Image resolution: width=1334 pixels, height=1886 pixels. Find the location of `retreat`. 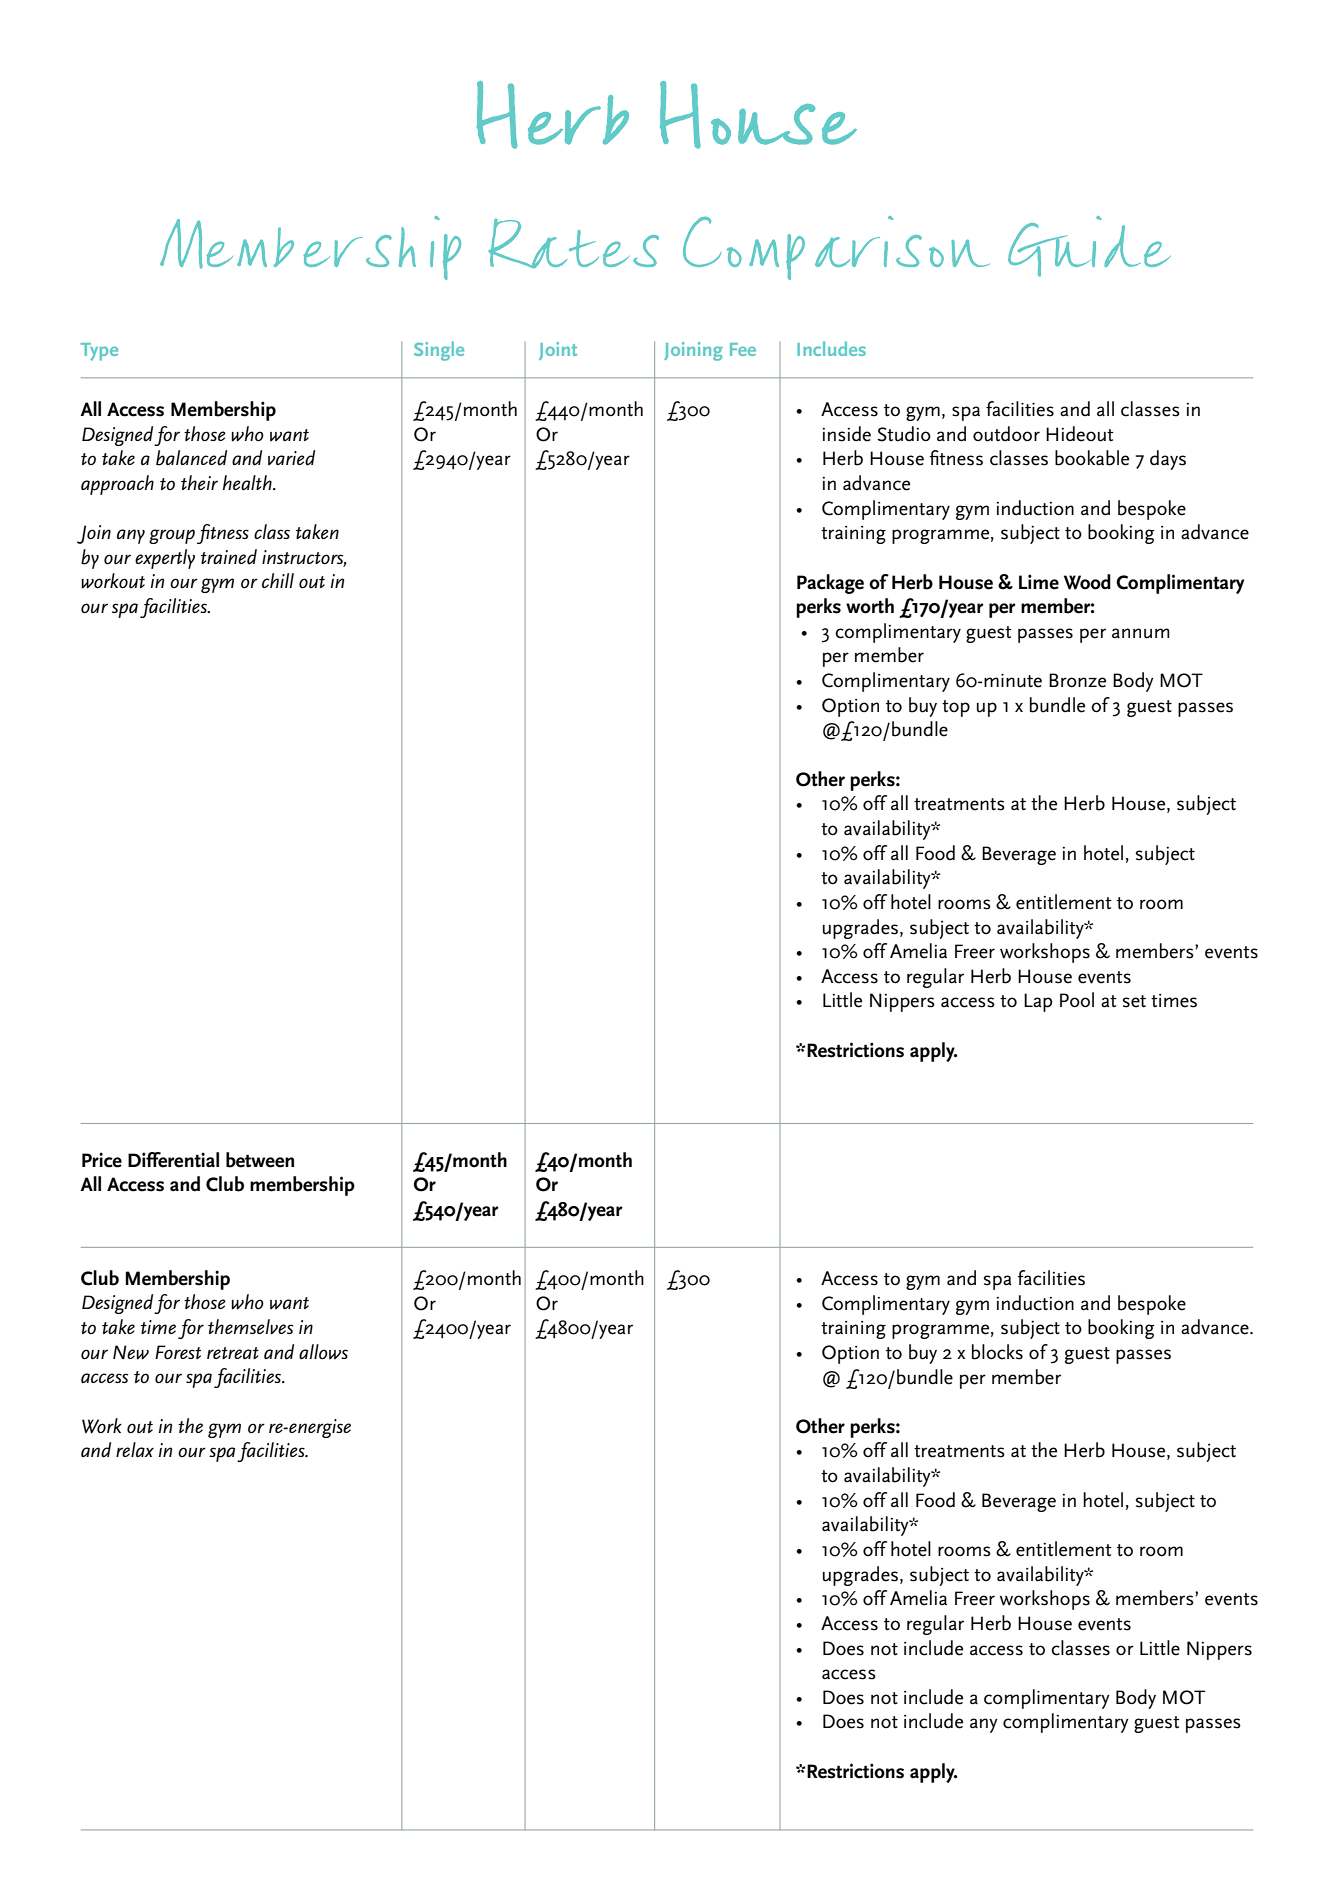

retreat is located at coordinates (233, 1353).
